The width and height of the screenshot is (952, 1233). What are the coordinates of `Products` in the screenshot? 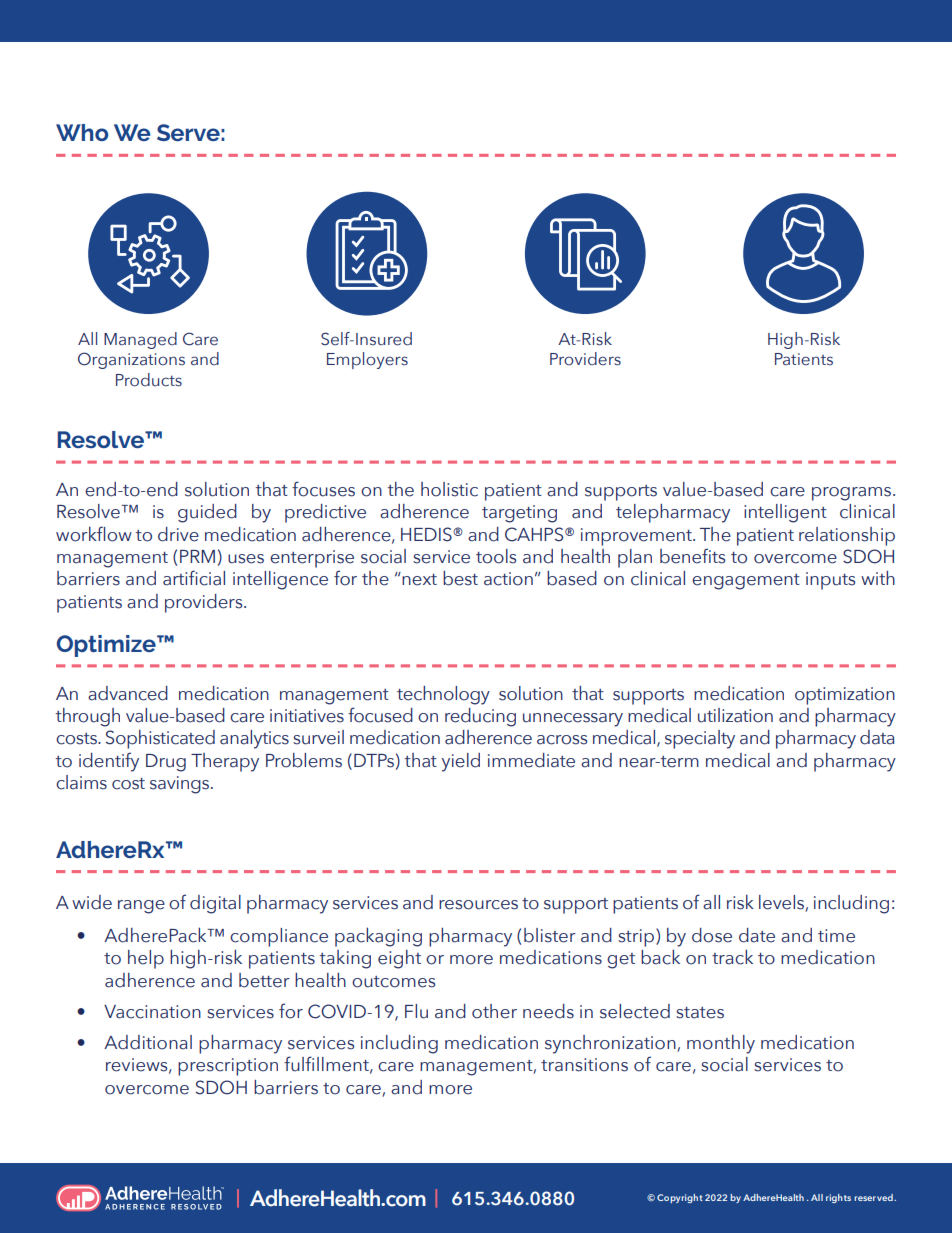 It's located at (149, 380).
